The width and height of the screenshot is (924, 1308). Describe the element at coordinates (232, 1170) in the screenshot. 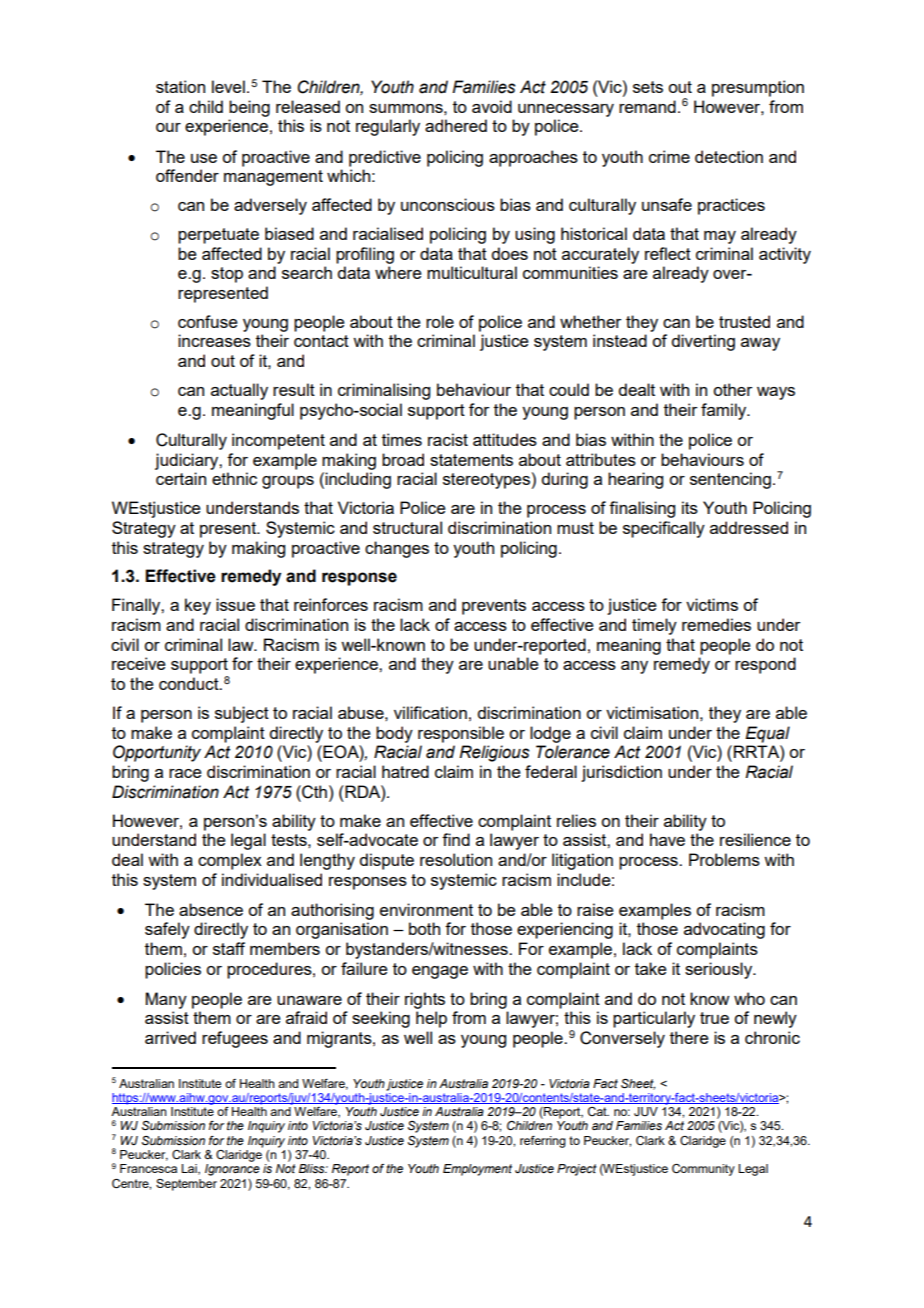

I see `Ignorance` at that location.
